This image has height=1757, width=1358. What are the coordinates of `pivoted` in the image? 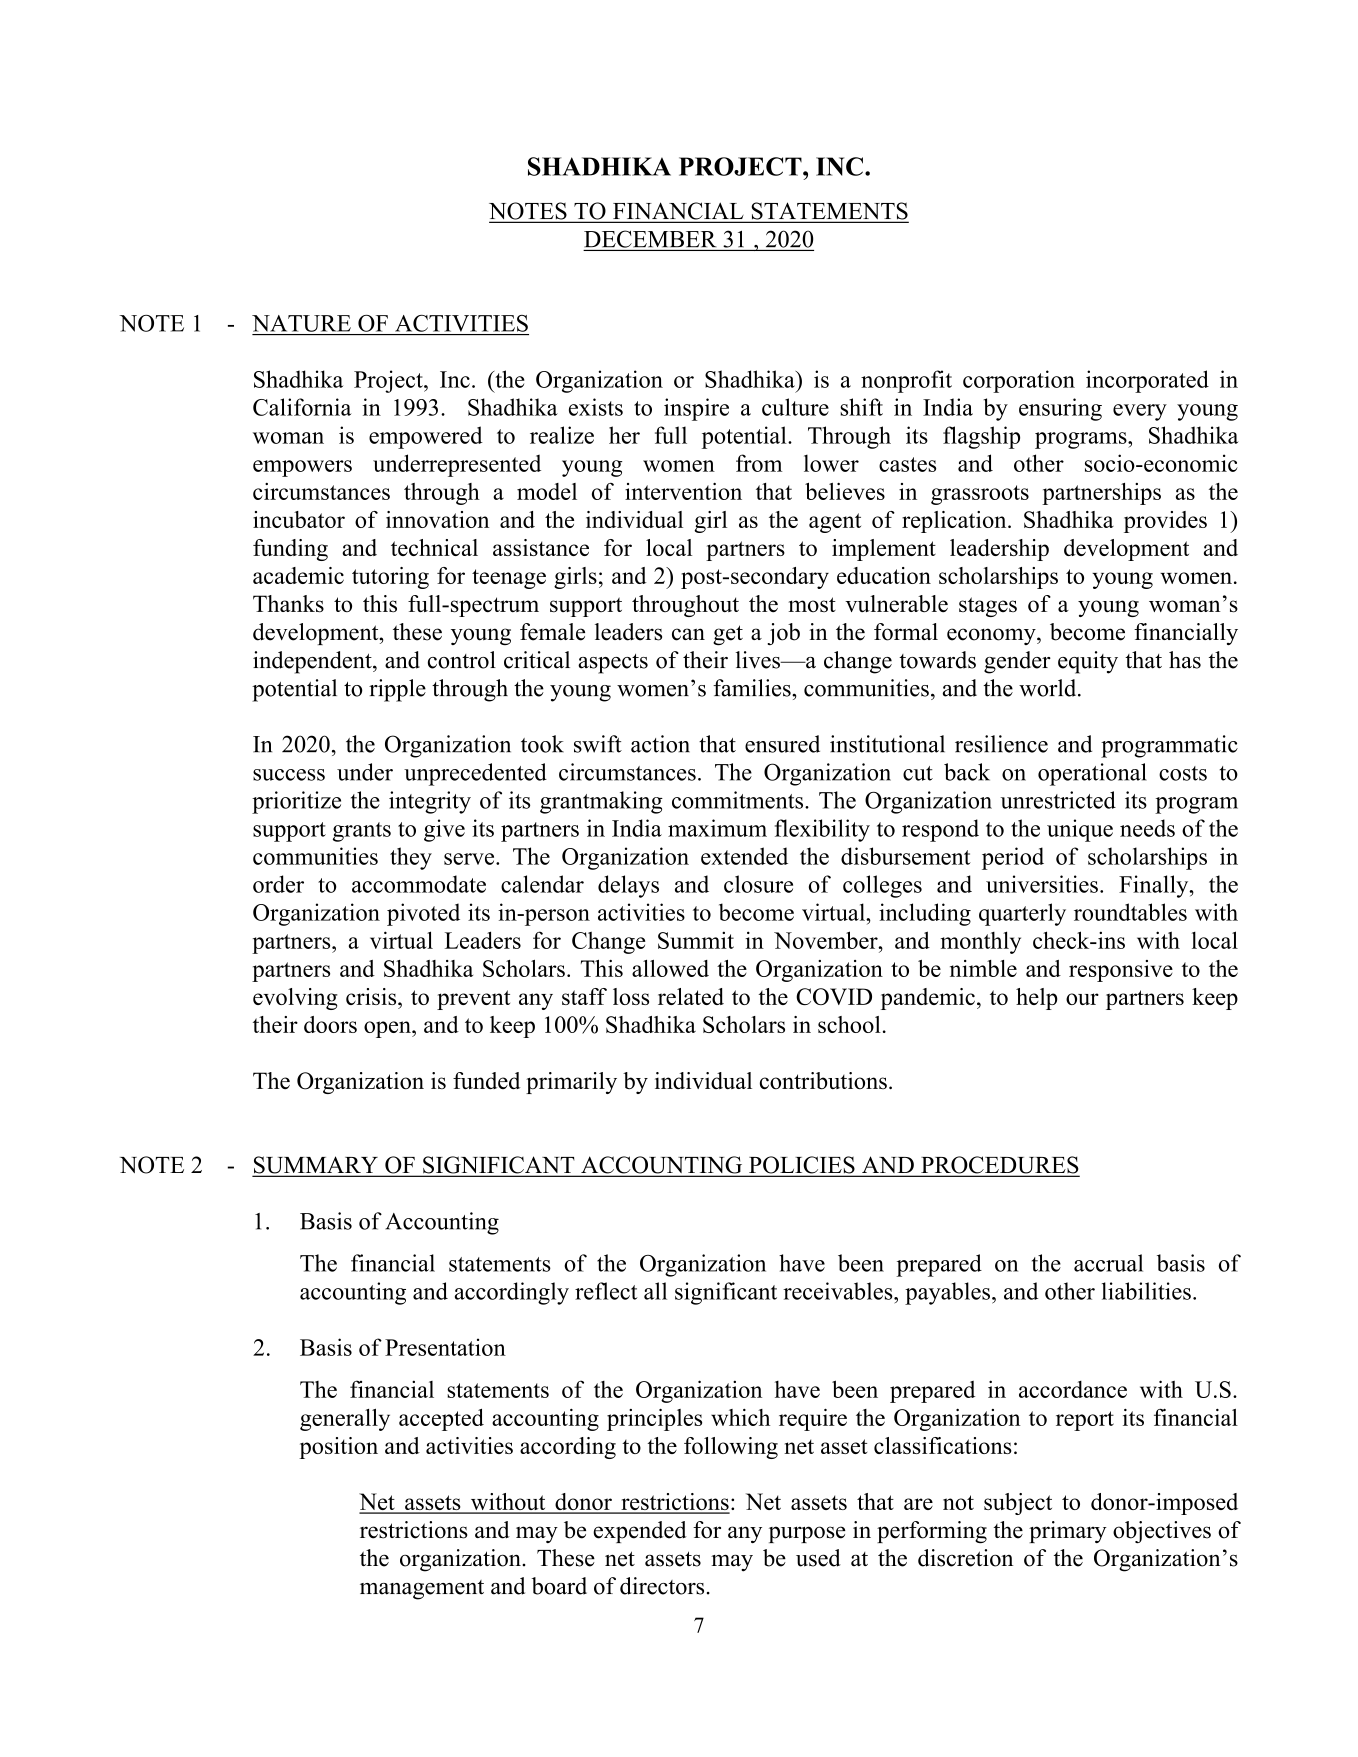 It's located at (423, 914).
